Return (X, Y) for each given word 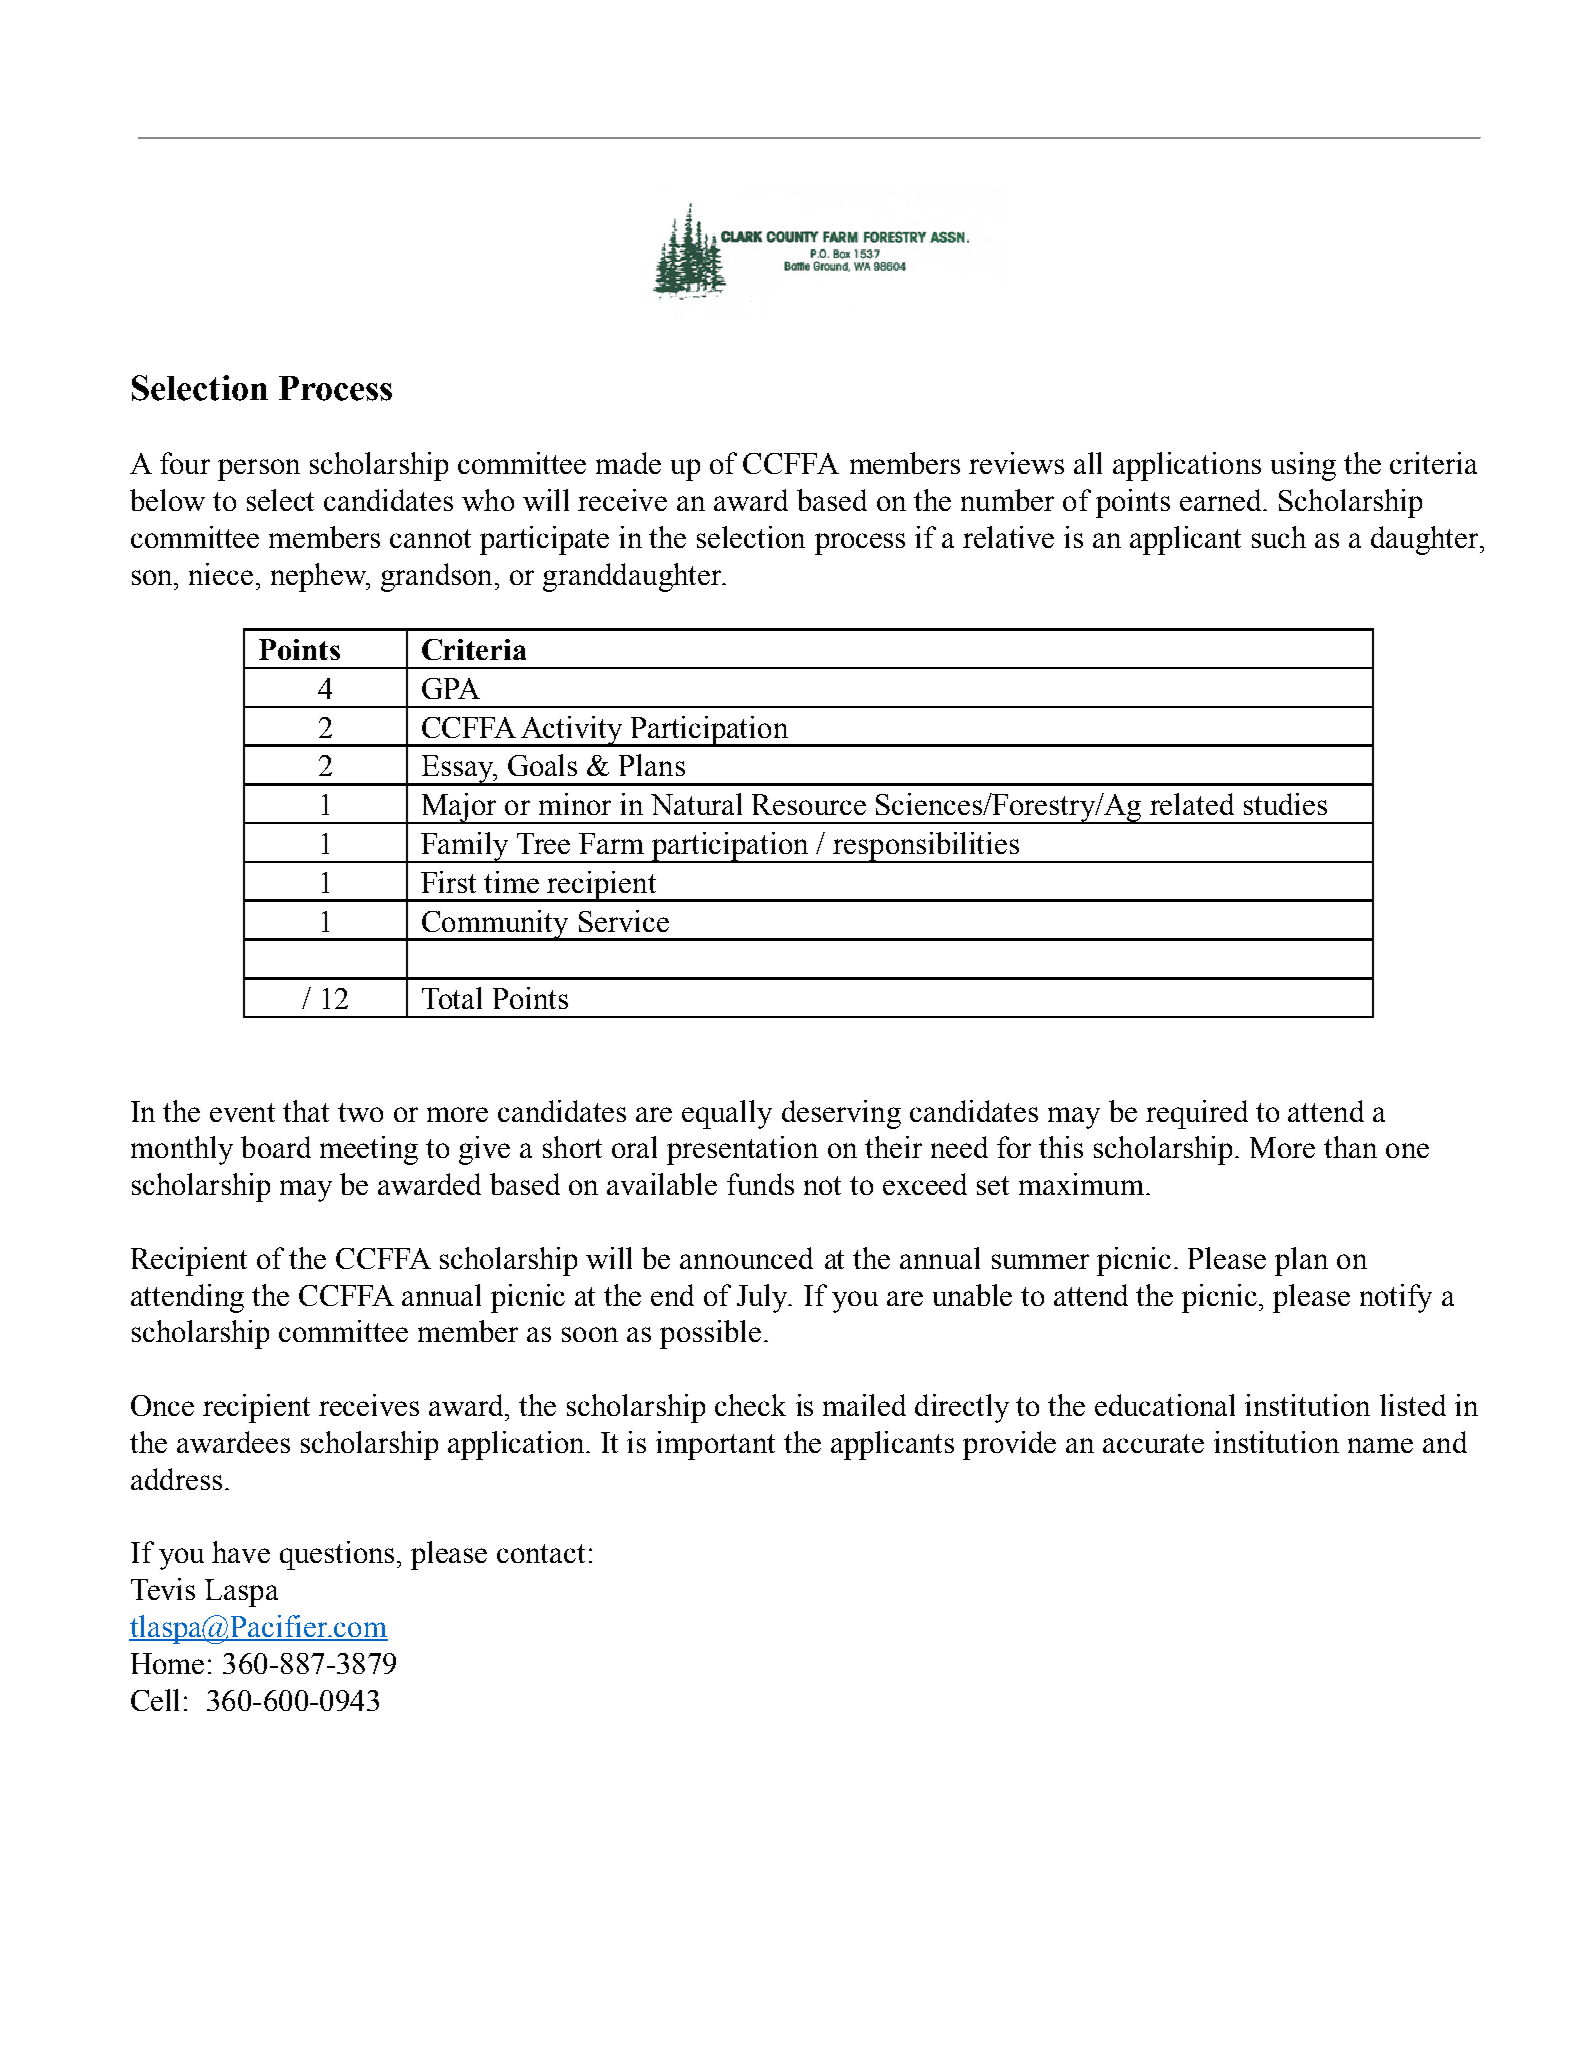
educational (1165, 1405)
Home (167, 1663)
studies (1285, 804)
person (259, 470)
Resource (809, 804)
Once (162, 1405)
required (1197, 1114)
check (750, 1405)
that (306, 1111)
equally (727, 1114)
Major (459, 808)
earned (1222, 500)
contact (541, 1553)
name (1380, 1445)
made (628, 463)
